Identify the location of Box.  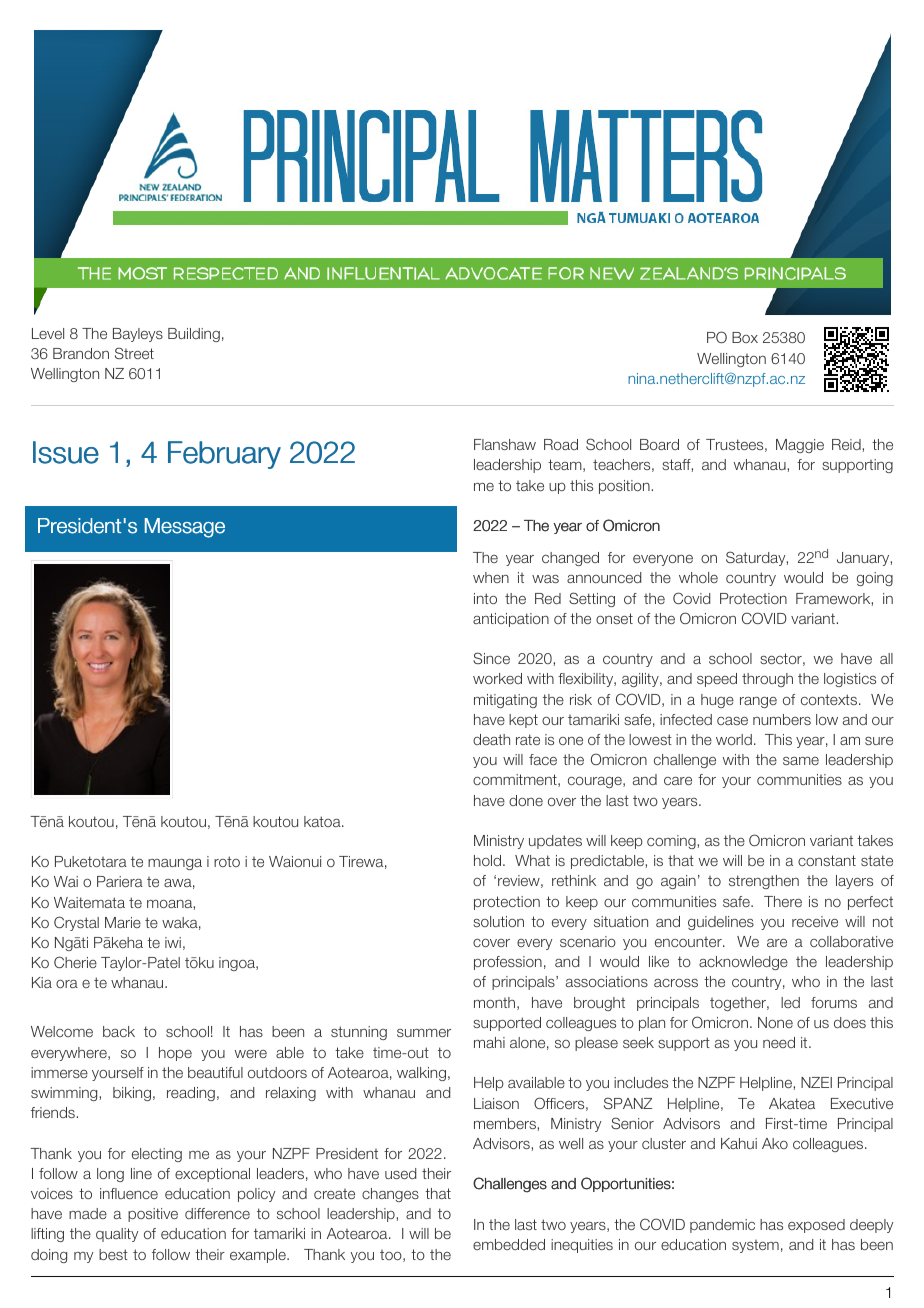
(745, 337).
